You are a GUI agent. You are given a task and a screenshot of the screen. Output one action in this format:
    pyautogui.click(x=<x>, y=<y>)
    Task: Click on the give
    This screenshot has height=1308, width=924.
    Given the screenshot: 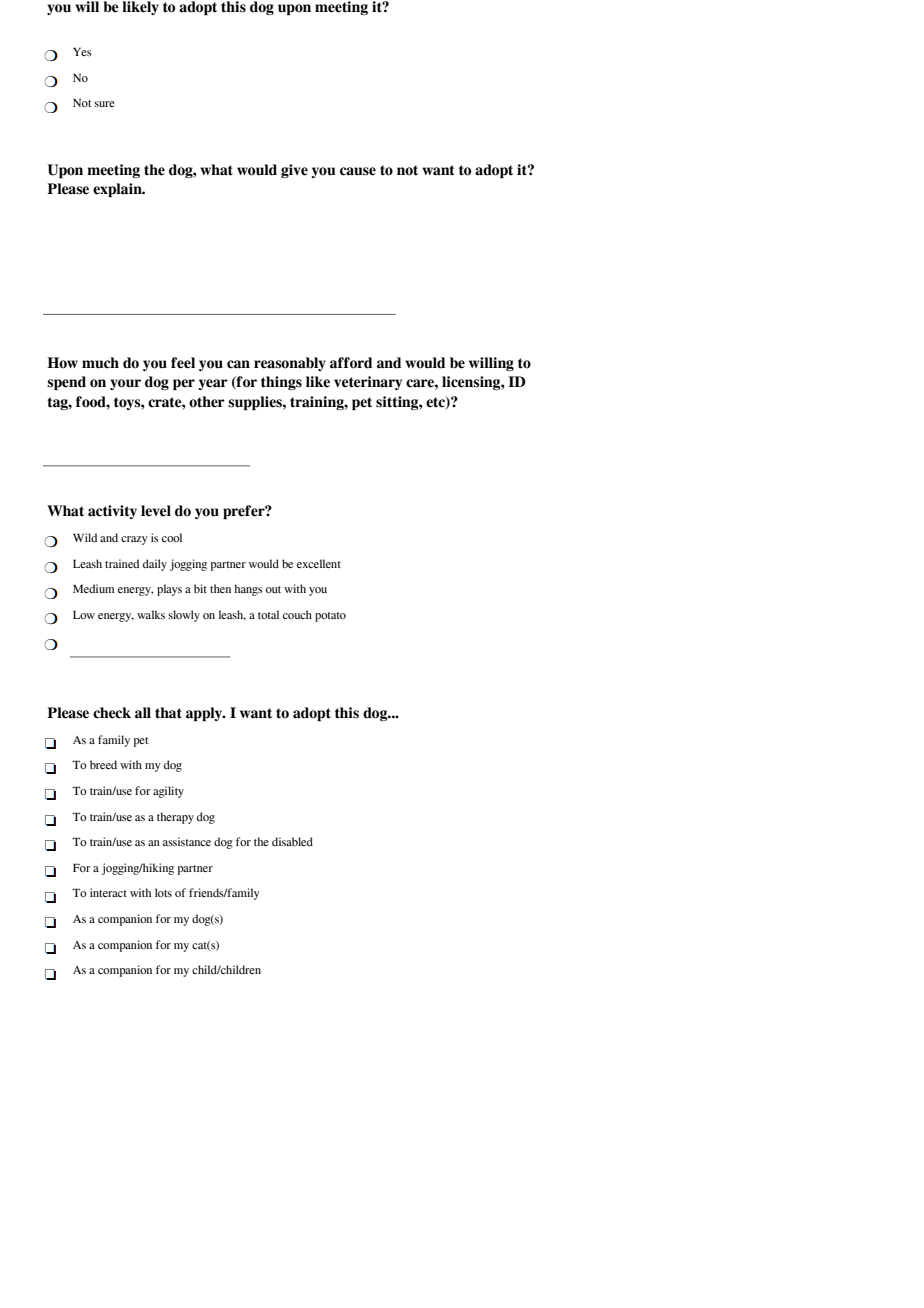 What is the action you would take?
    pyautogui.click(x=294, y=171)
